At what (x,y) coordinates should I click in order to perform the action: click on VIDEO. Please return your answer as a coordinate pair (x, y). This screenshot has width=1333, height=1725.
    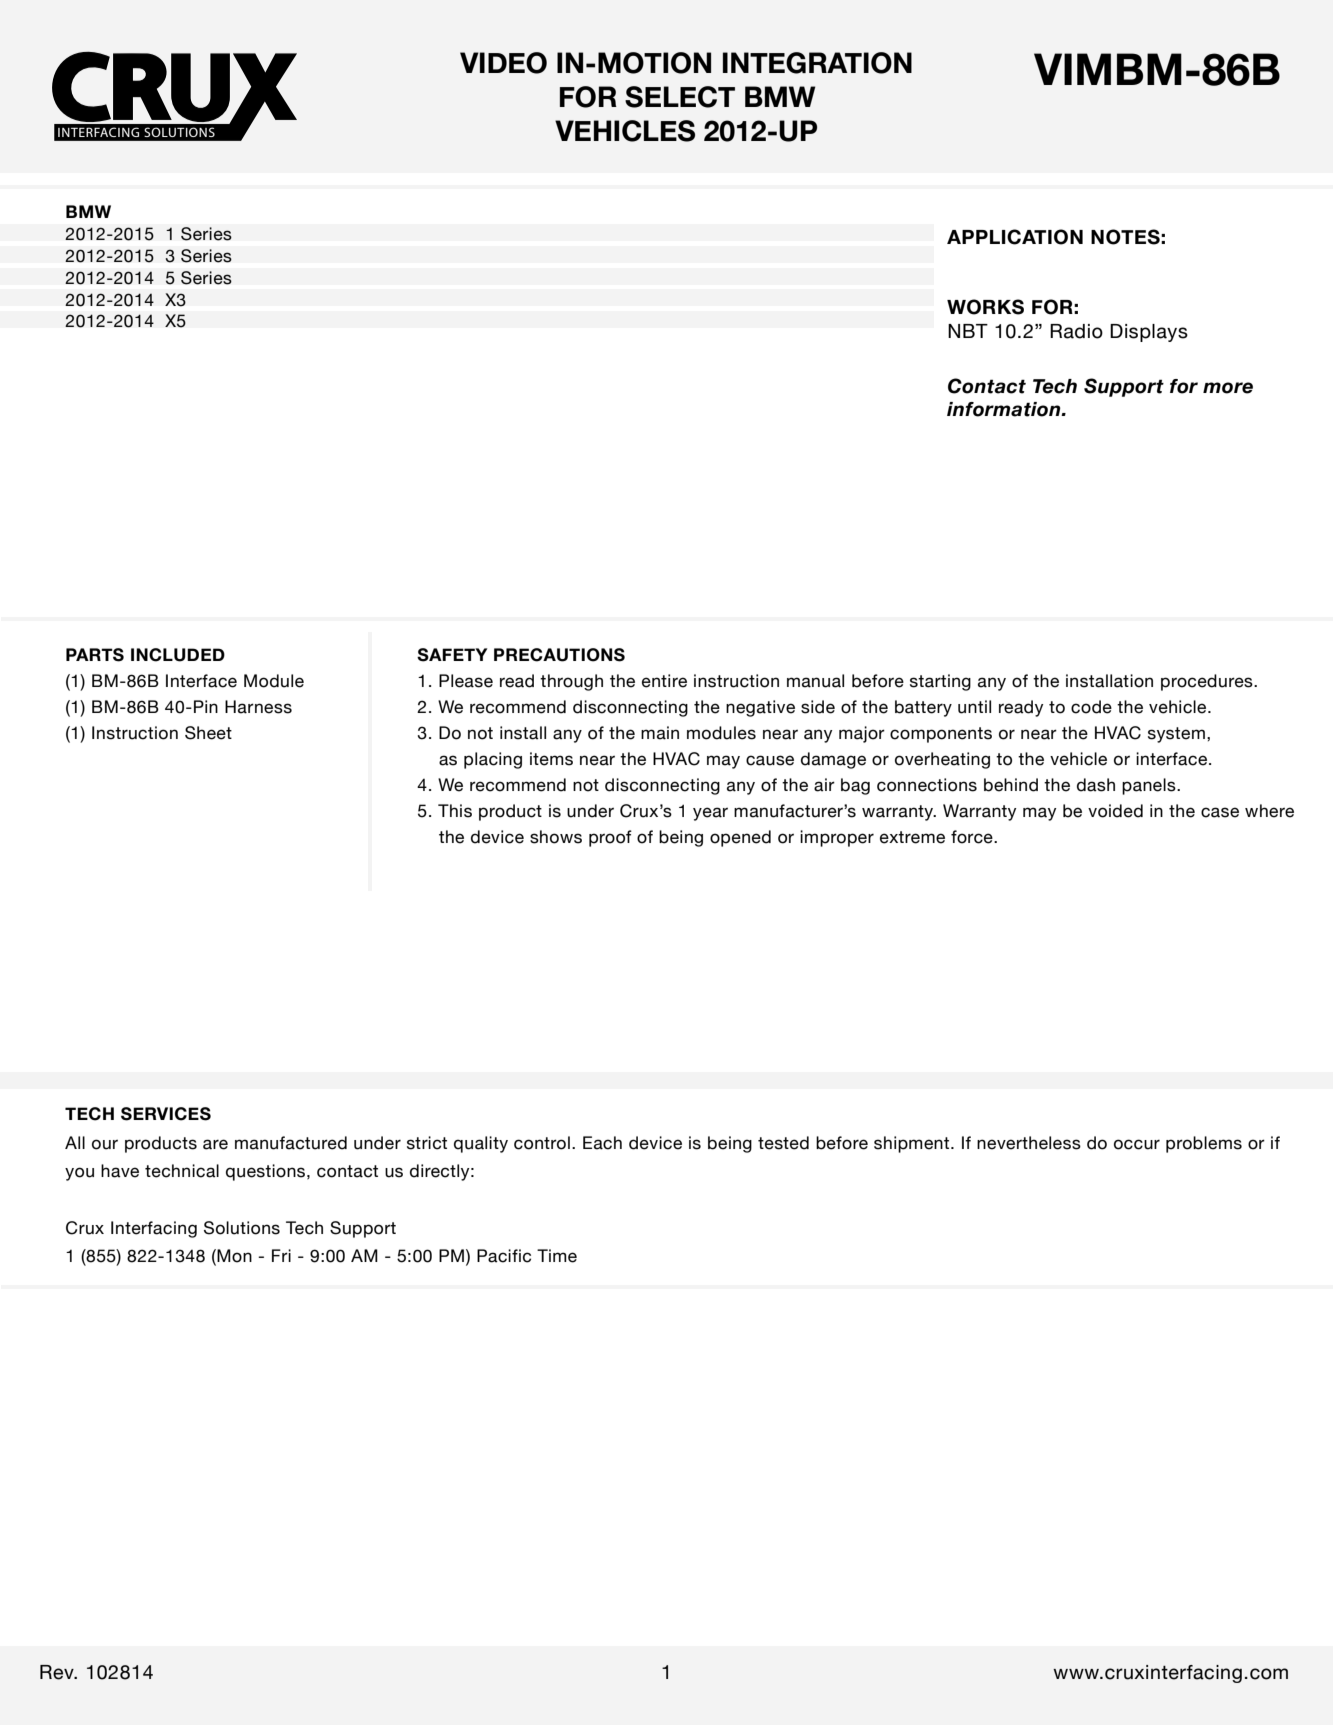
    Looking at the image, I should click on (503, 63).
